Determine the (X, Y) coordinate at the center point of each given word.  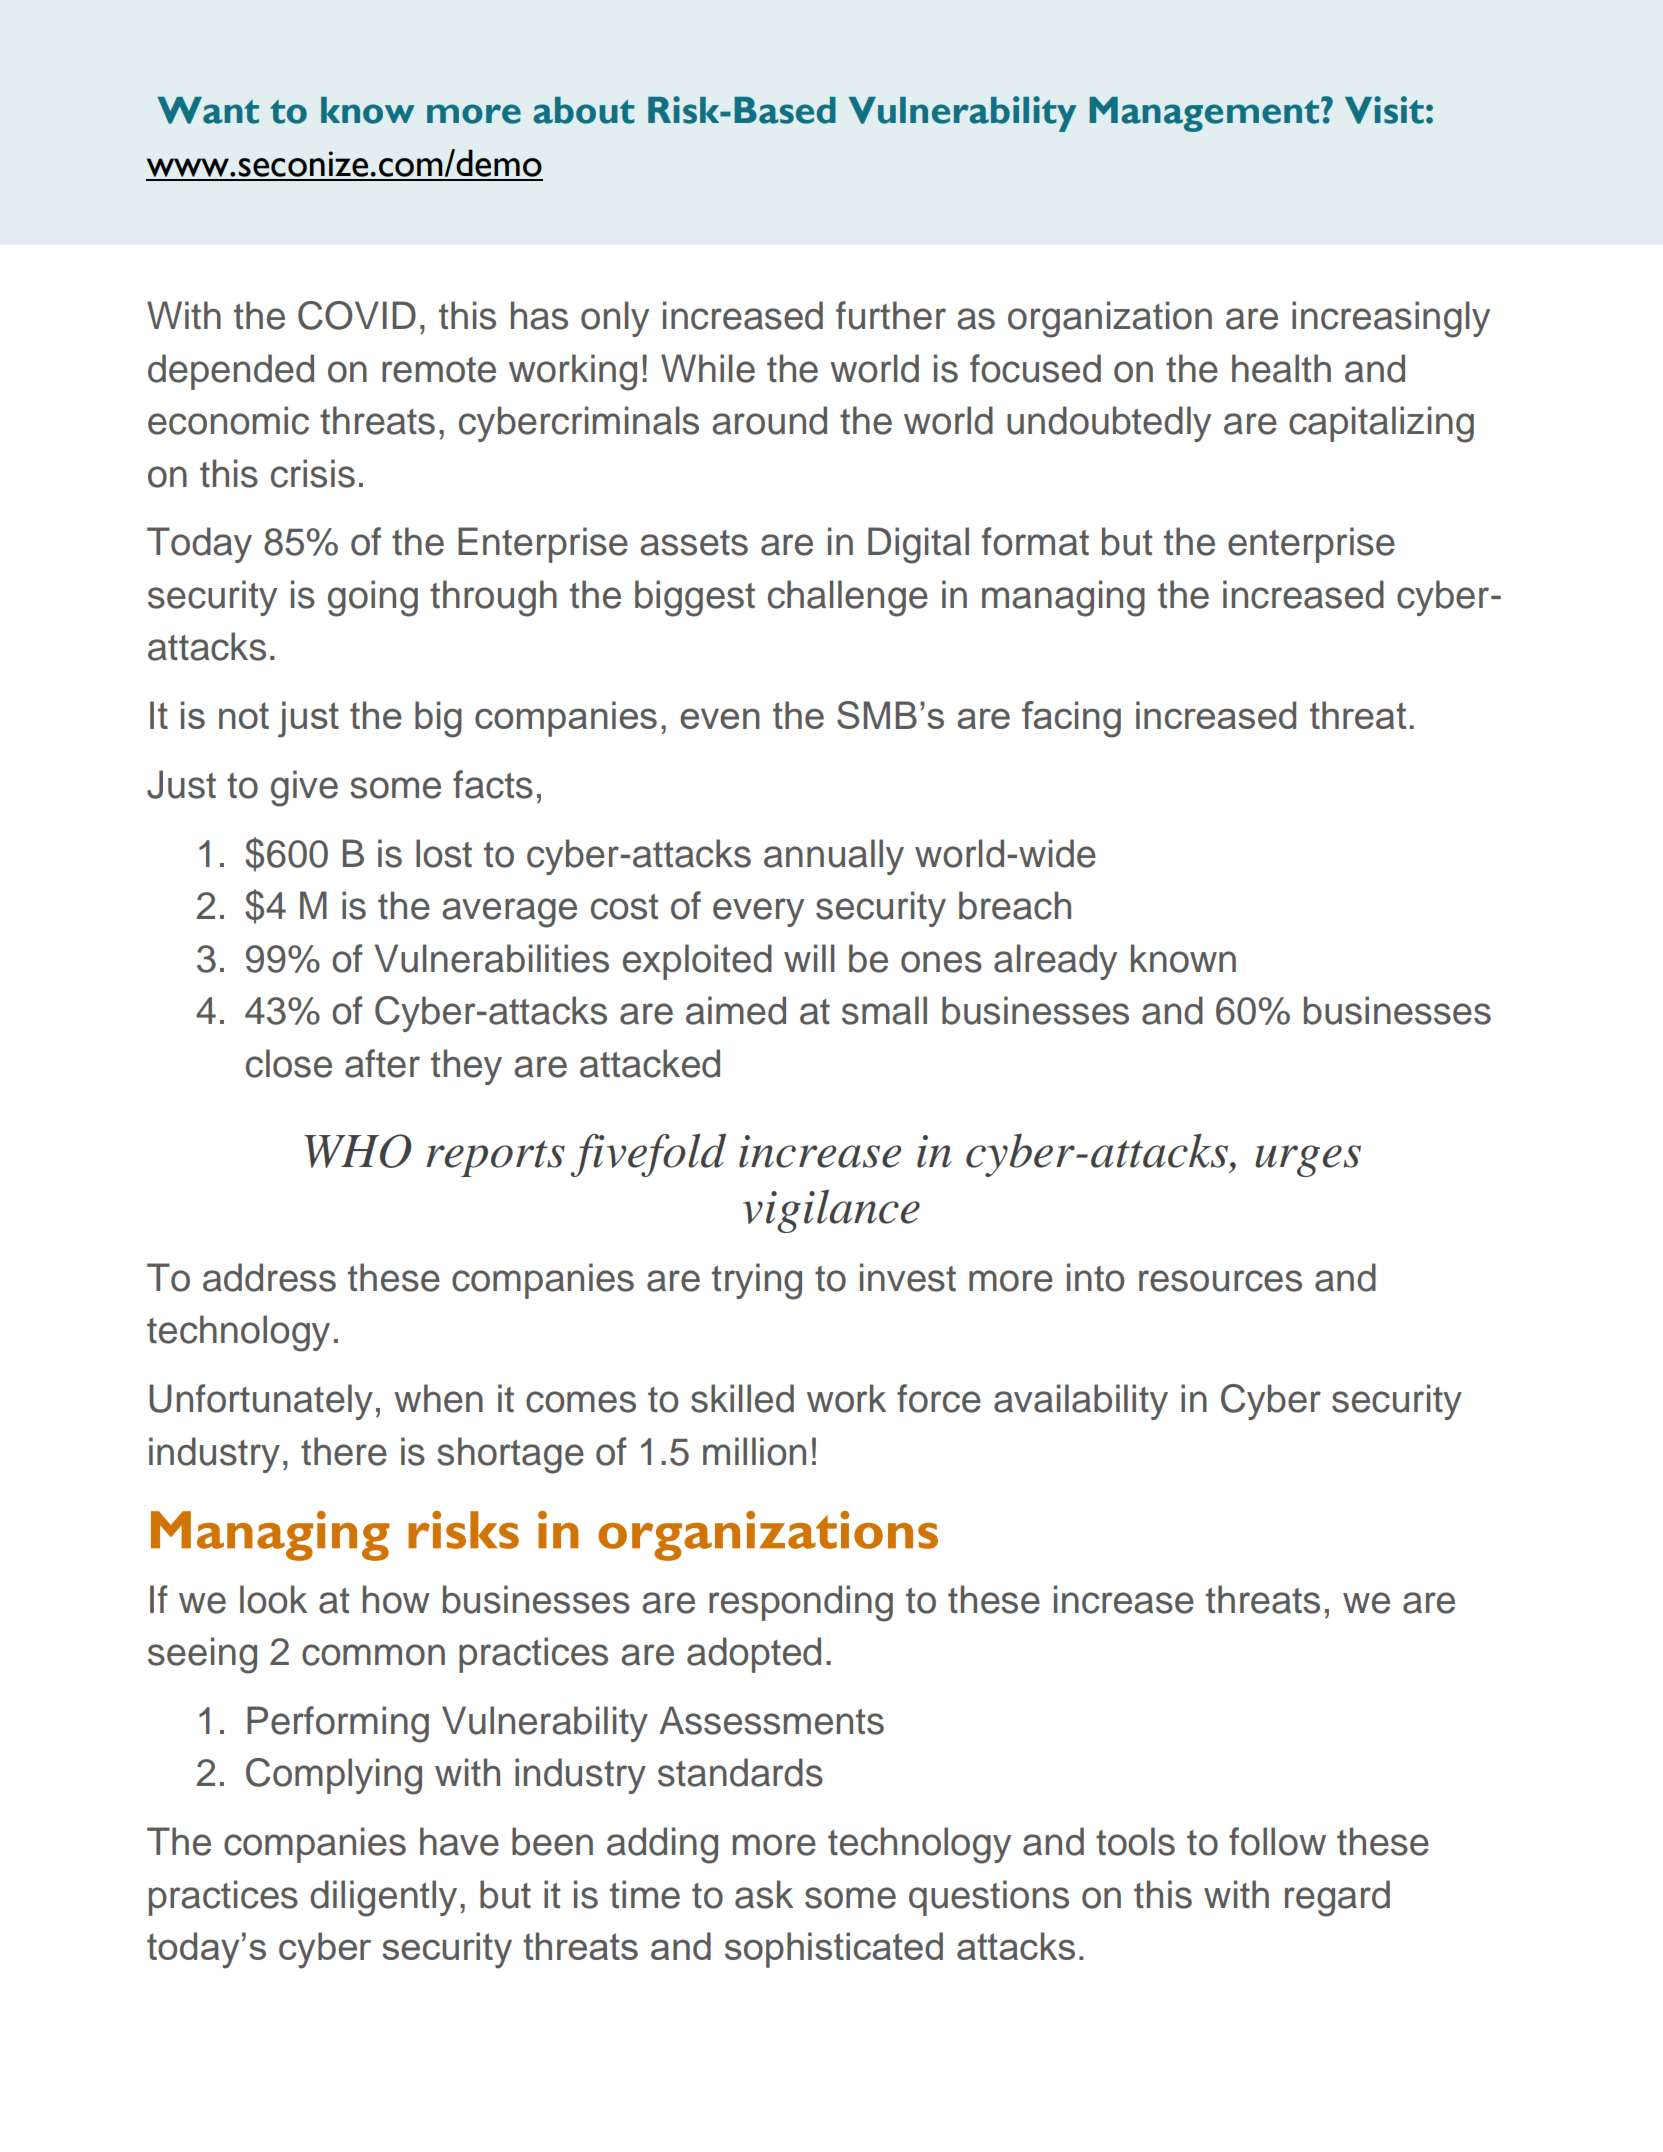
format (1035, 541)
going (373, 598)
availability (1081, 1402)
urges (1308, 1161)
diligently (383, 1898)
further (891, 315)
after (382, 1063)
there (344, 1451)
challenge (848, 598)
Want (208, 110)
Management (1205, 114)
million (754, 1451)
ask (764, 1894)
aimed (736, 1010)
